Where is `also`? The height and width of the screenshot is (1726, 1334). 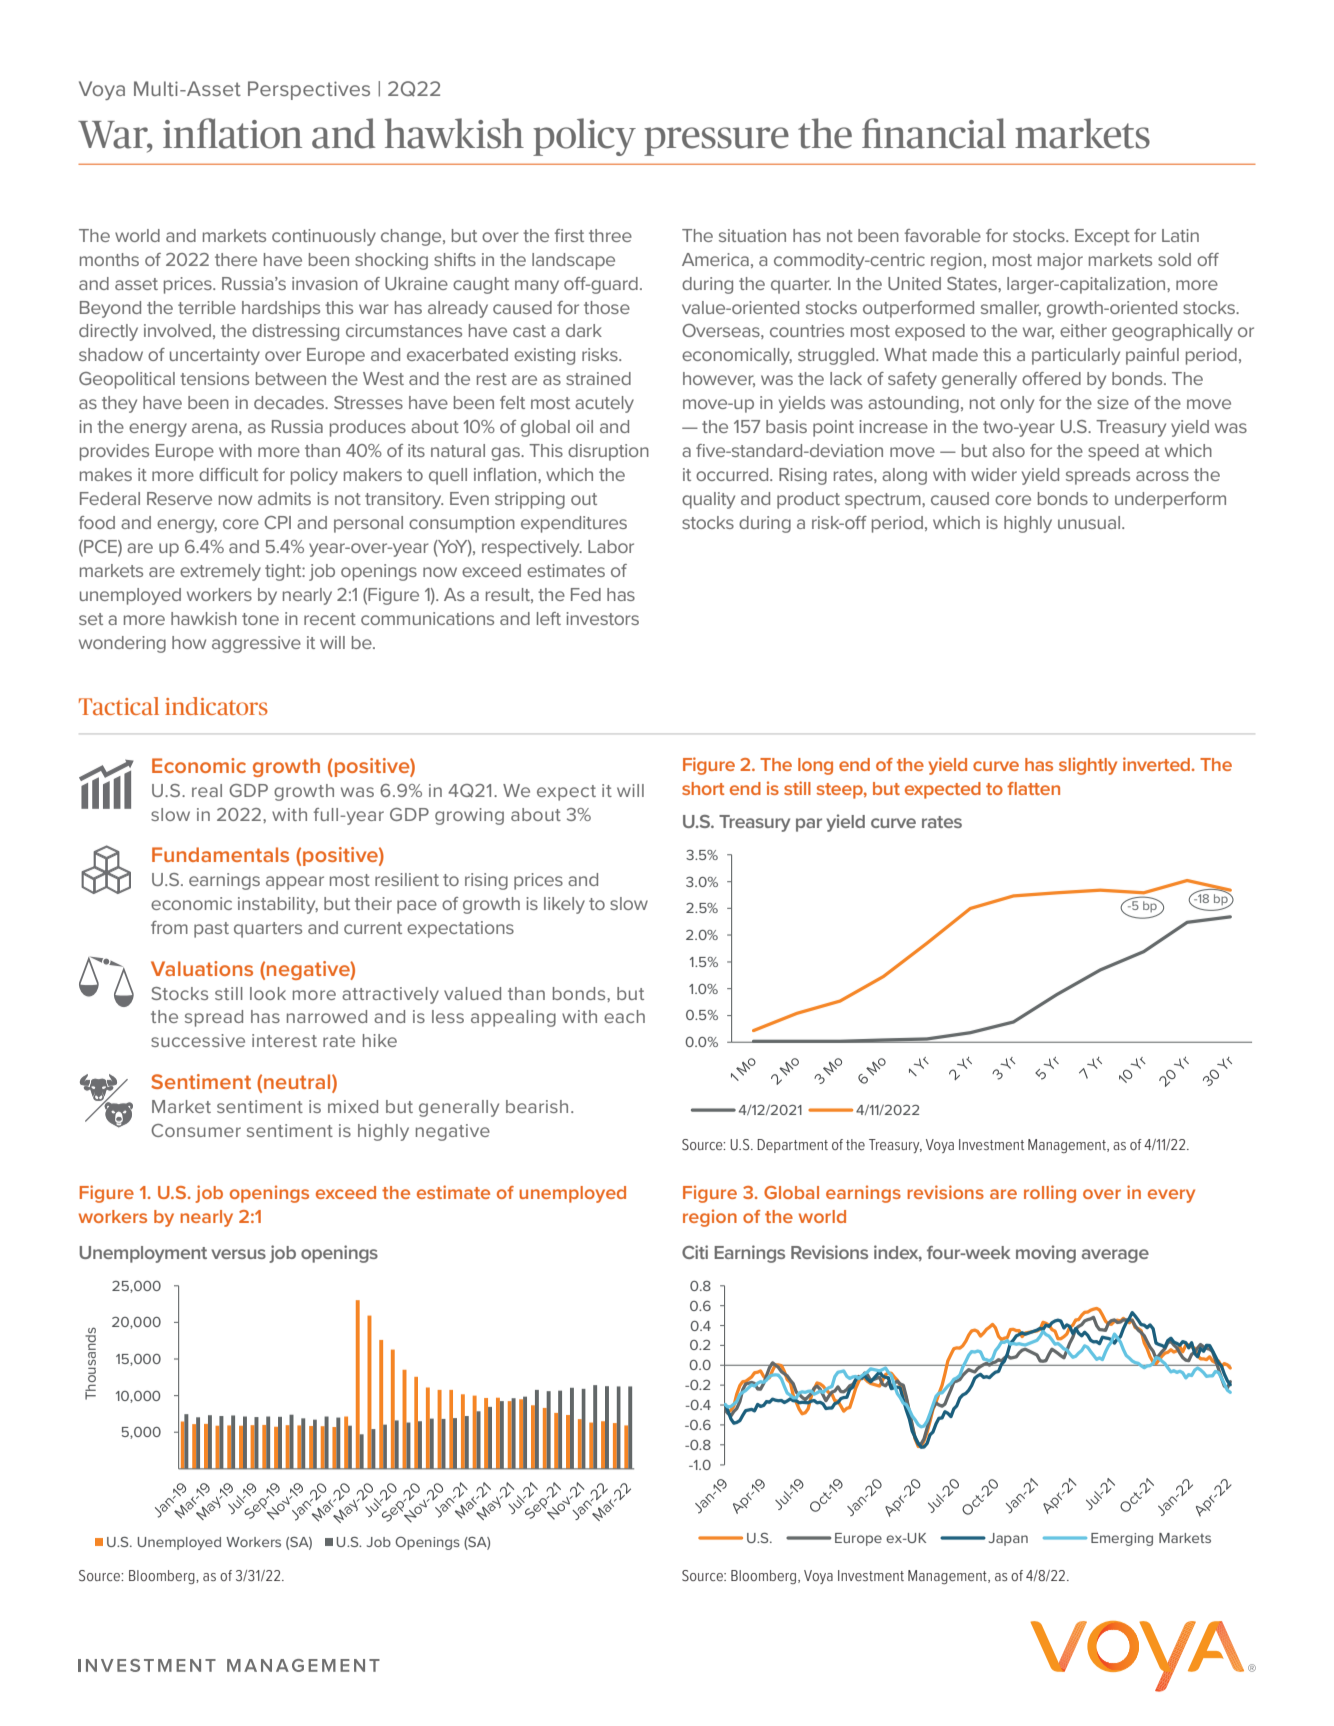 also is located at coordinates (1008, 450).
